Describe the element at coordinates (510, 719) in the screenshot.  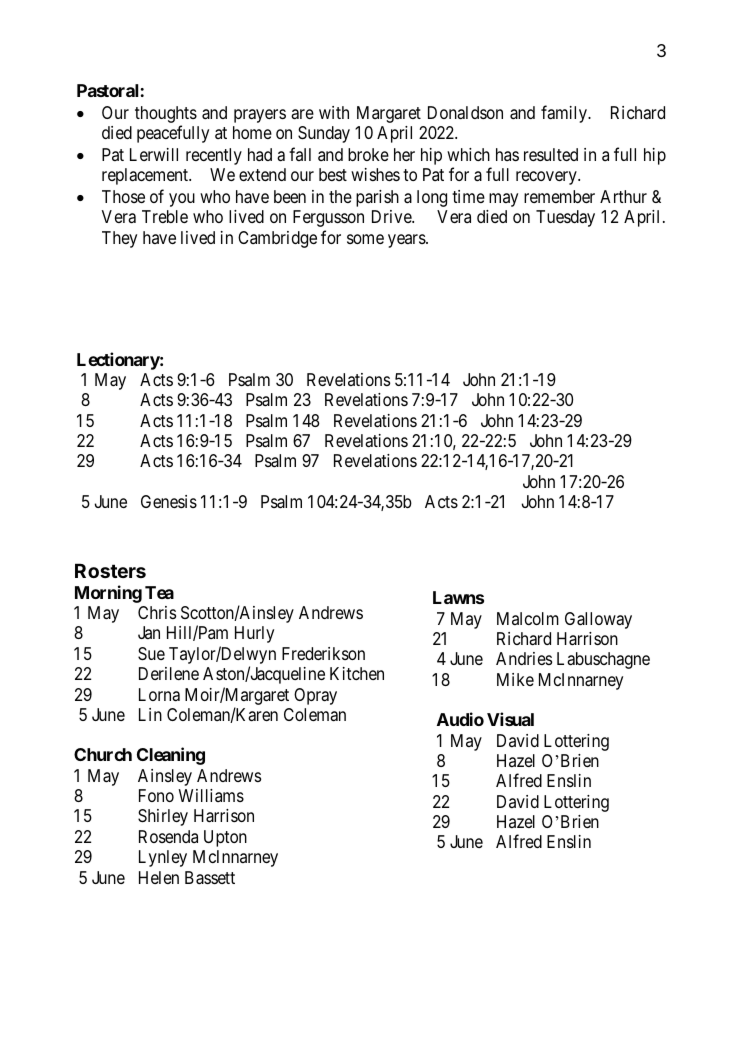
I see `Visual` at that location.
